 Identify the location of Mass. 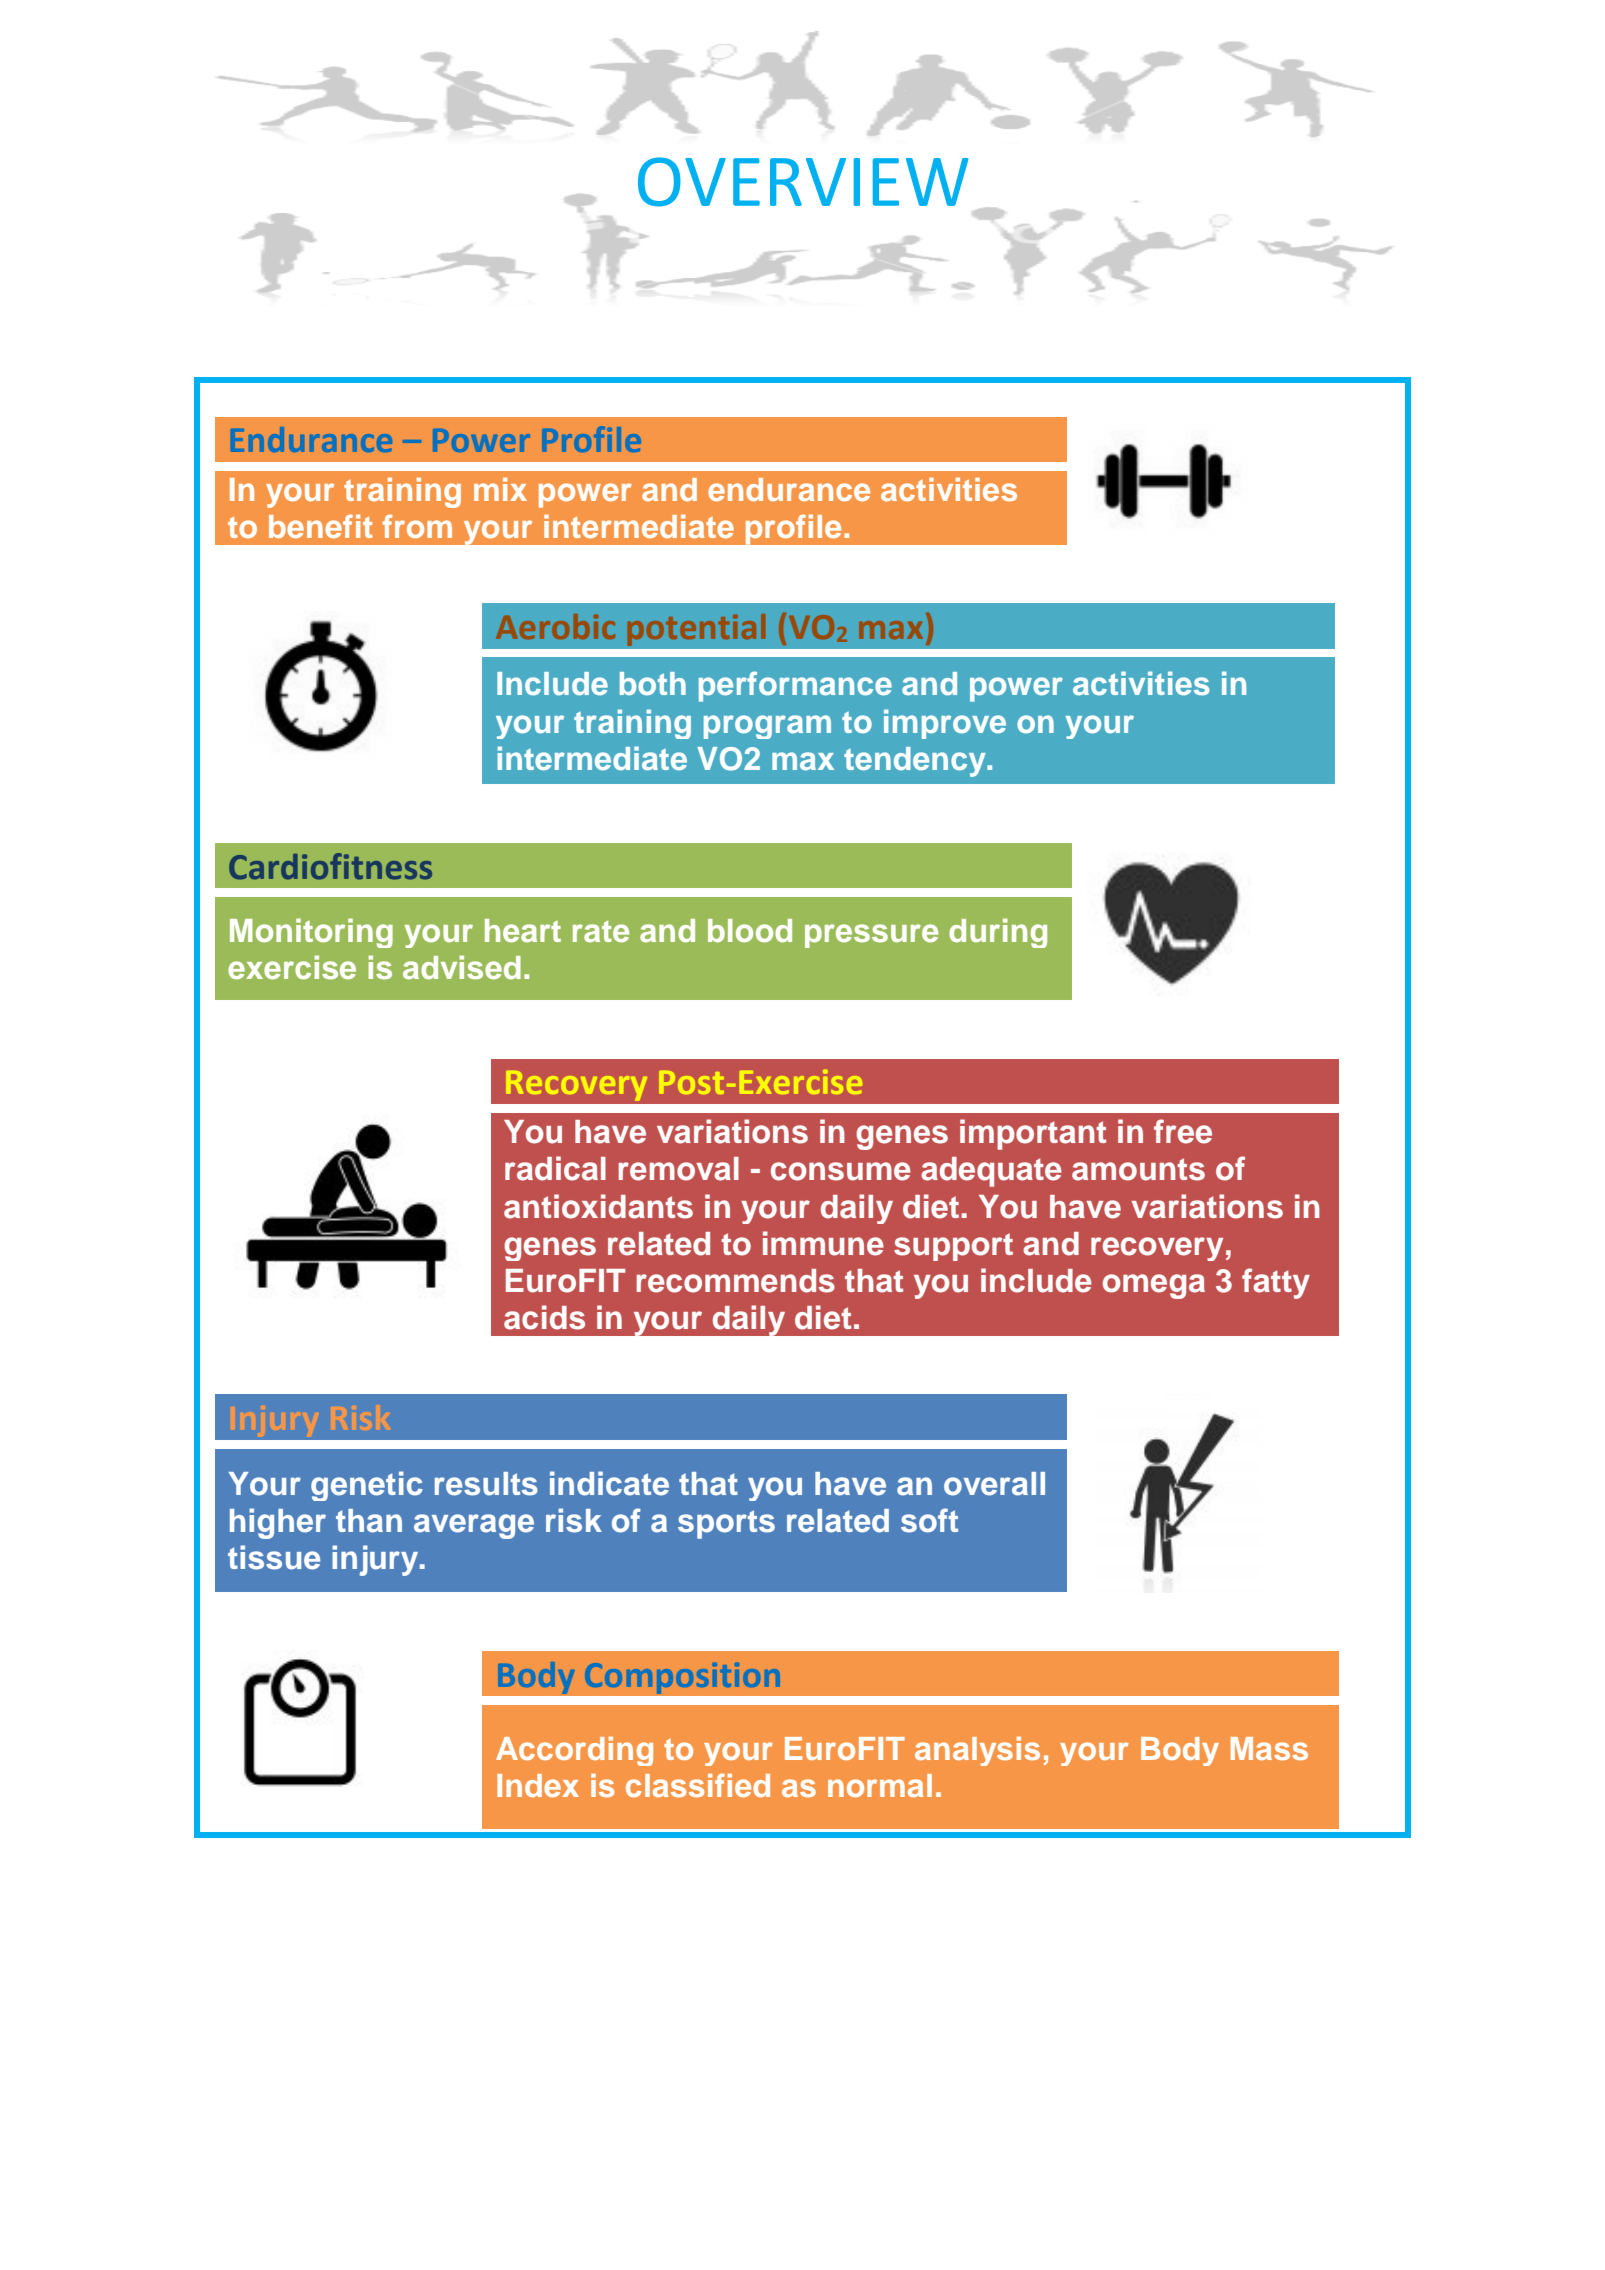
(1269, 1748).
